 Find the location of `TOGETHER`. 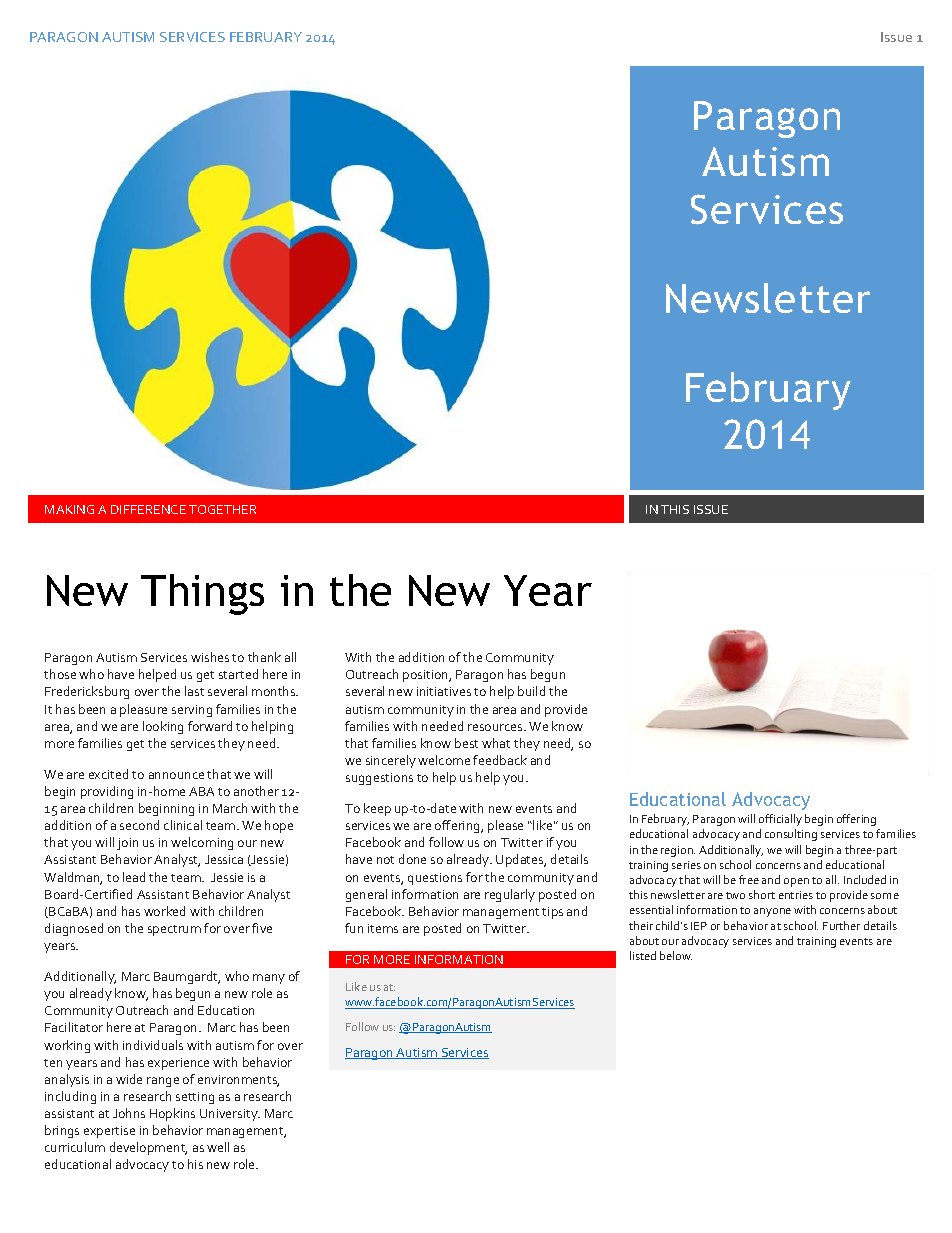

TOGETHER is located at coordinates (222, 509).
